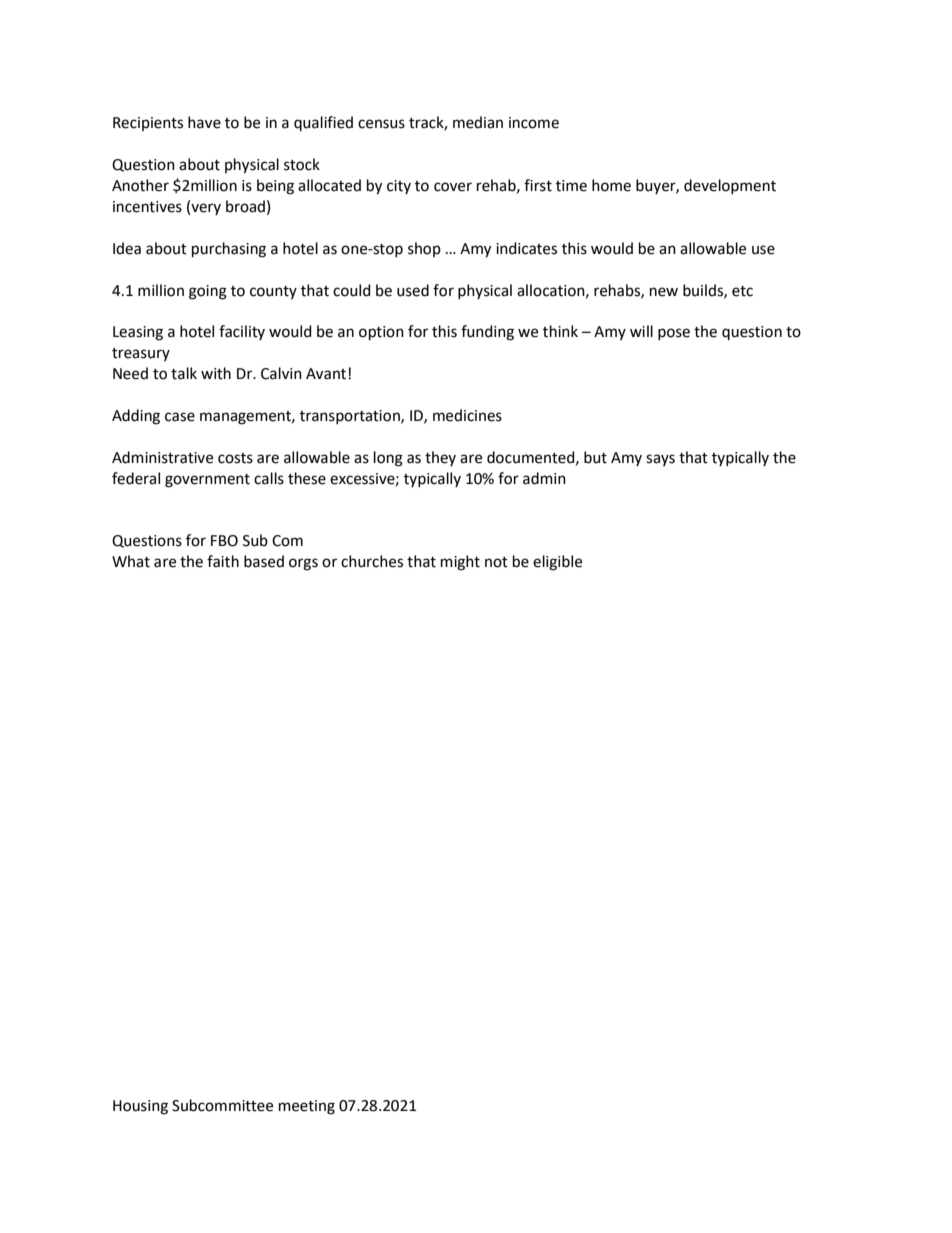 Image resolution: width=952 pixels, height=1233 pixels. Describe the element at coordinates (140, 1107) in the screenshot. I see `Housing` at that location.
